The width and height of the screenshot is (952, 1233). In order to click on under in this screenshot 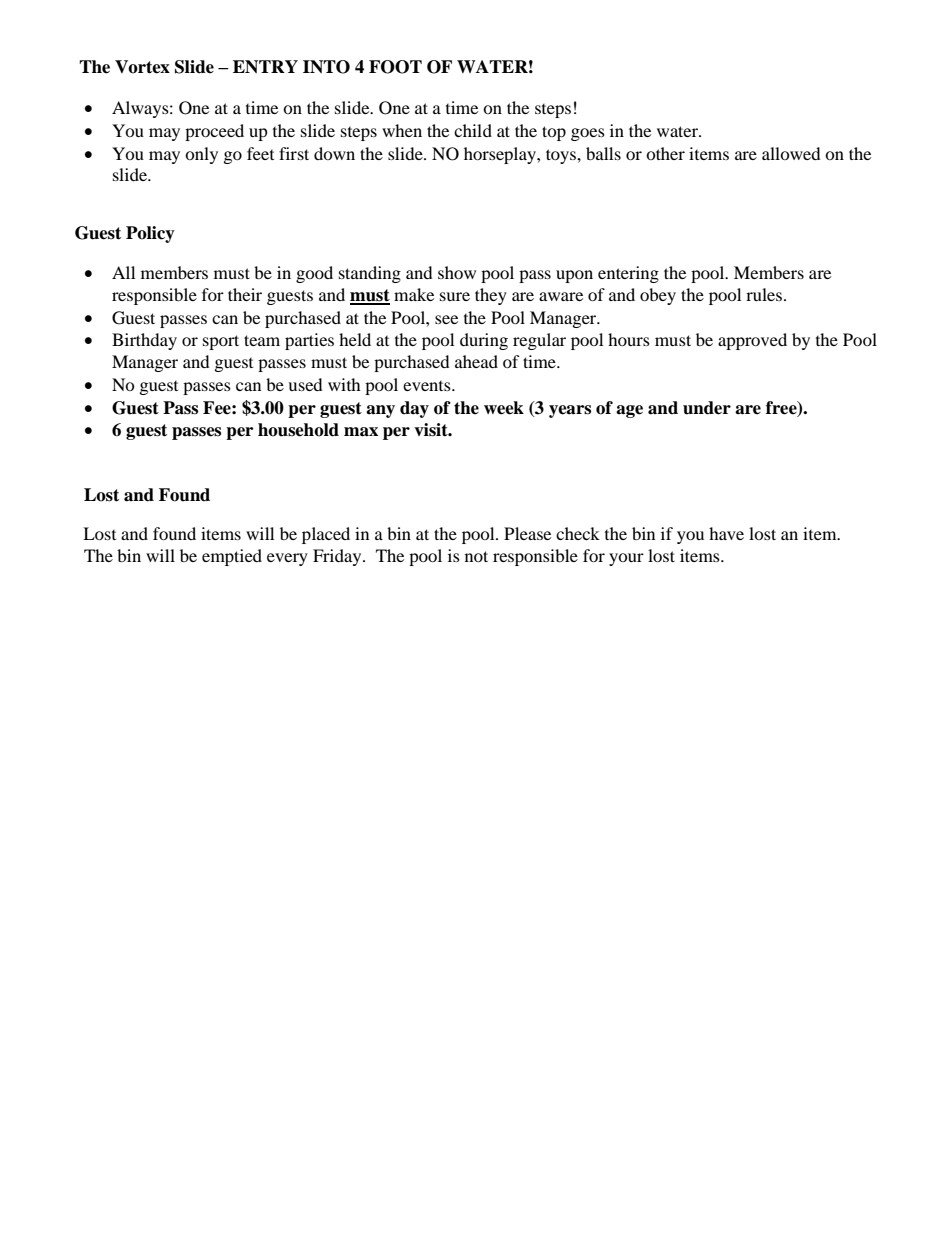, I will do `click(707, 408)`.
